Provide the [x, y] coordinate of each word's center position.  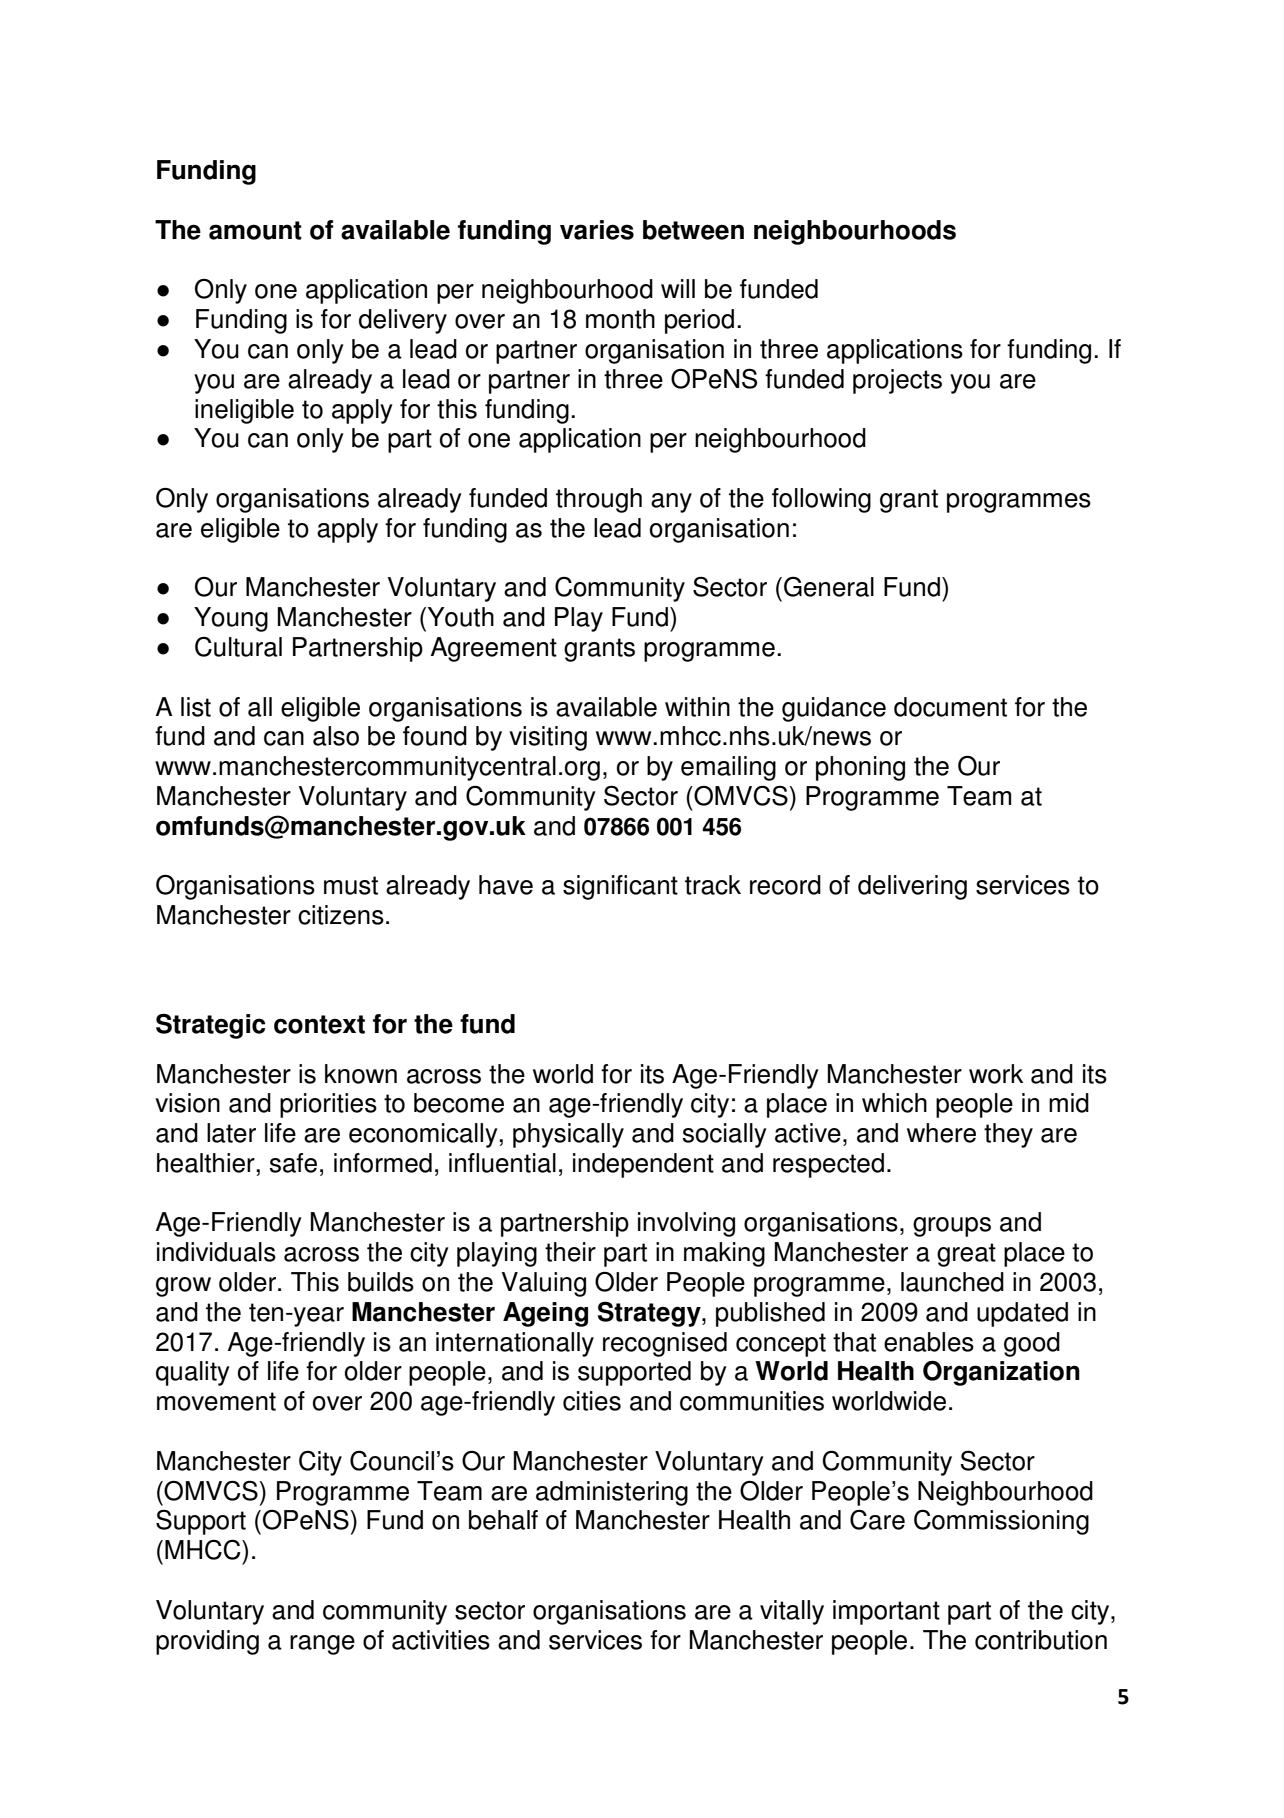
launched [952, 1282]
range [322, 1645]
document [950, 707]
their [570, 1252]
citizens [341, 915]
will [678, 288]
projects [897, 381]
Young [231, 619]
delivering [912, 887]
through [599, 500]
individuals [216, 1252]
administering [612, 1493]
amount [255, 230]
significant [620, 887]
